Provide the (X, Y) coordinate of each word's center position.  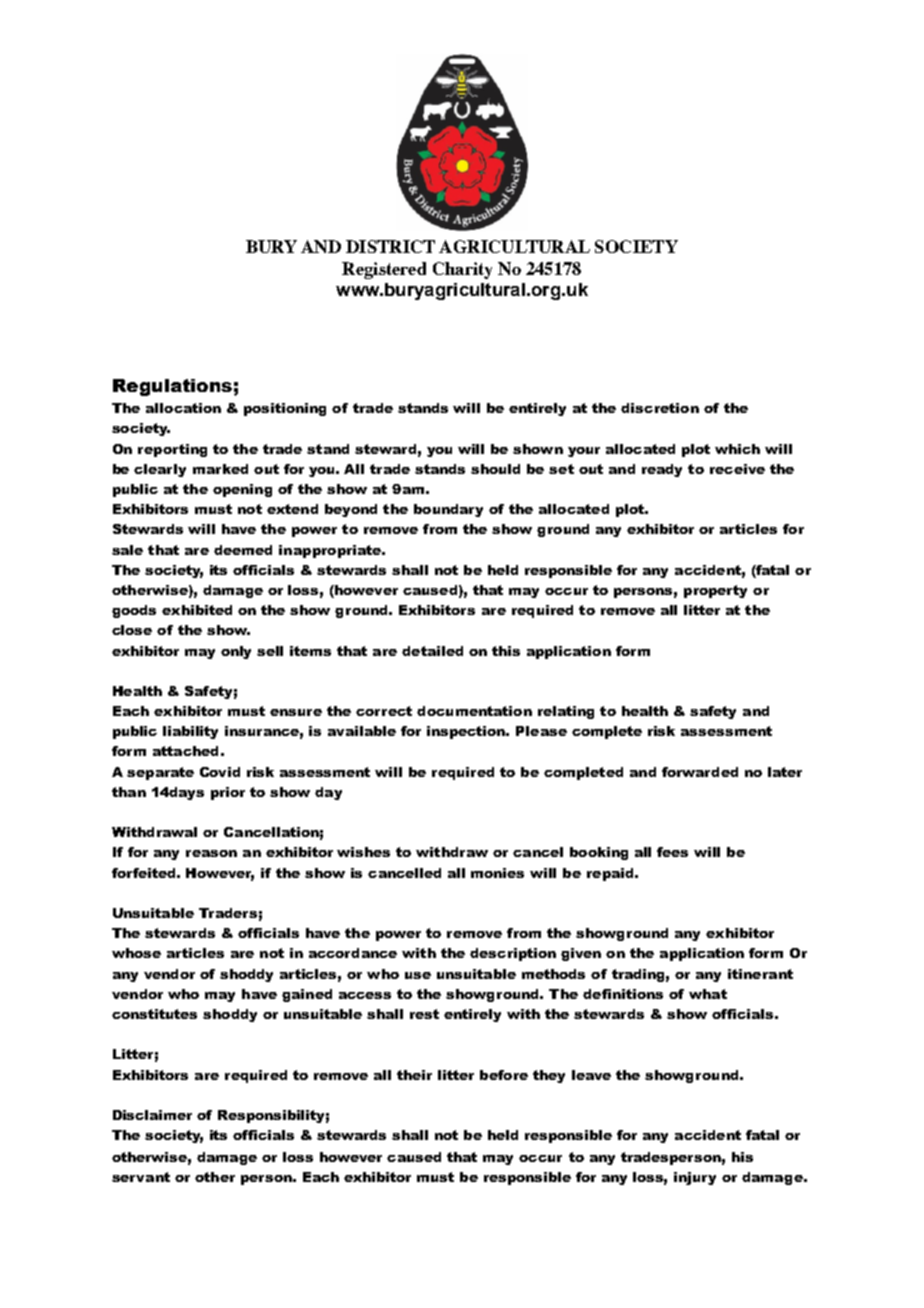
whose (136, 953)
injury (695, 1178)
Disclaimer (152, 1115)
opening (242, 490)
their (414, 1075)
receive (737, 469)
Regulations (172, 387)
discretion (660, 408)
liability (190, 732)
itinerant (760, 974)
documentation (474, 711)
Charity (462, 270)
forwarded (700, 772)
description (513, 954)
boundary (448, 510)
